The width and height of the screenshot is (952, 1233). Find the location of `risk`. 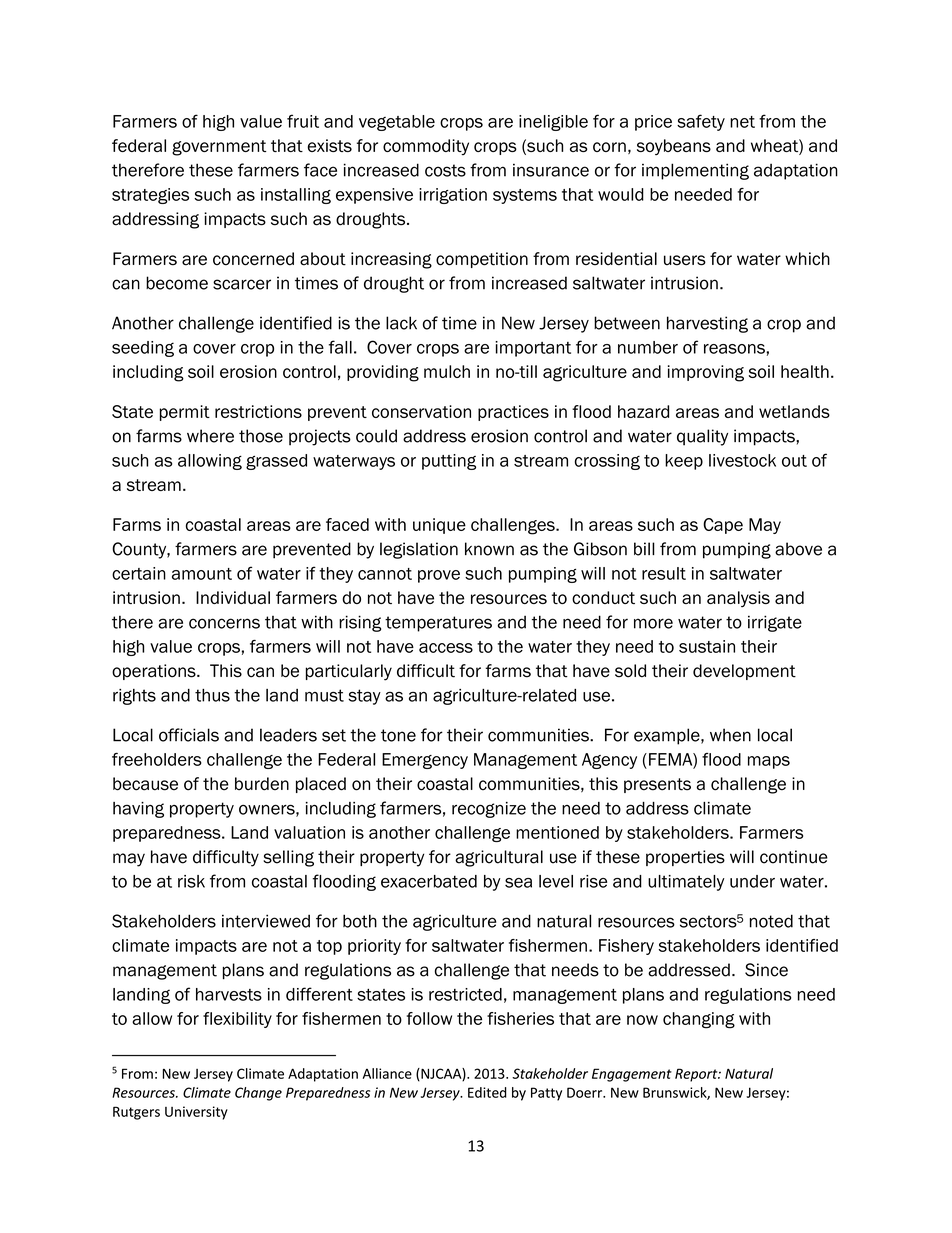

risk is located at coordinates (191, 881).
